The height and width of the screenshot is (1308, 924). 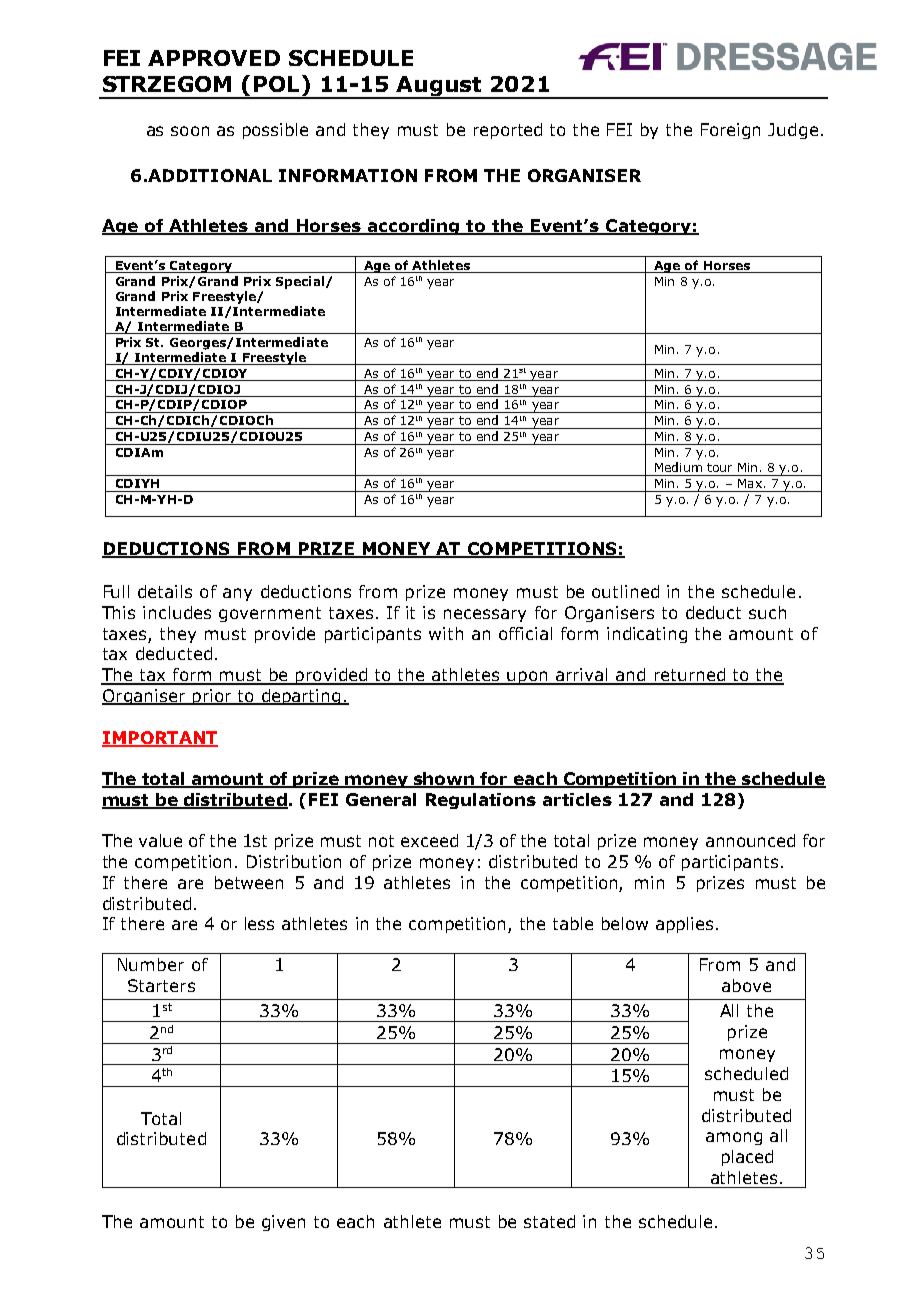 I want to click on placed, so click(x=747, y=1158).
